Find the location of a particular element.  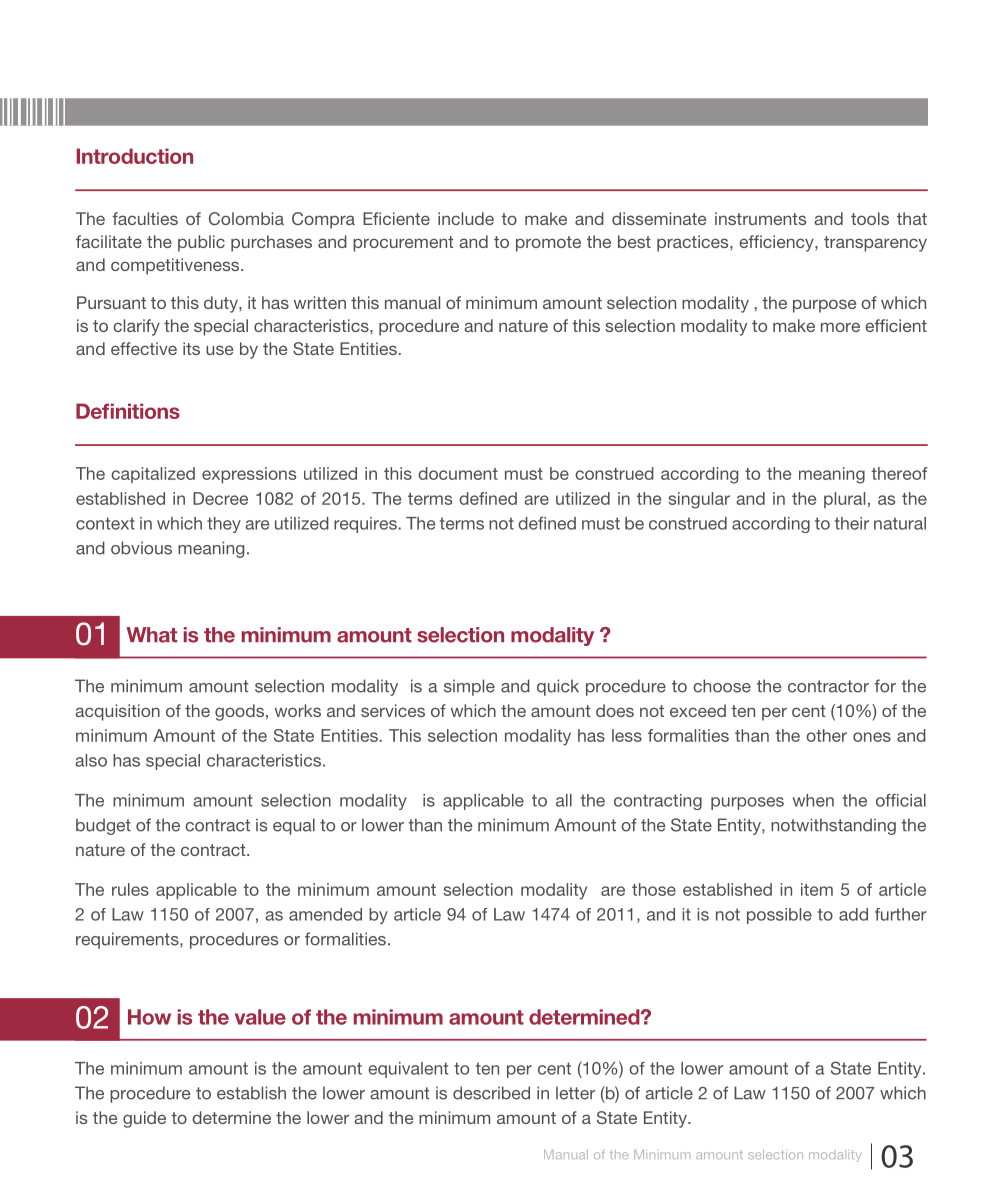

thereof is located at coordinates (899, 473).
